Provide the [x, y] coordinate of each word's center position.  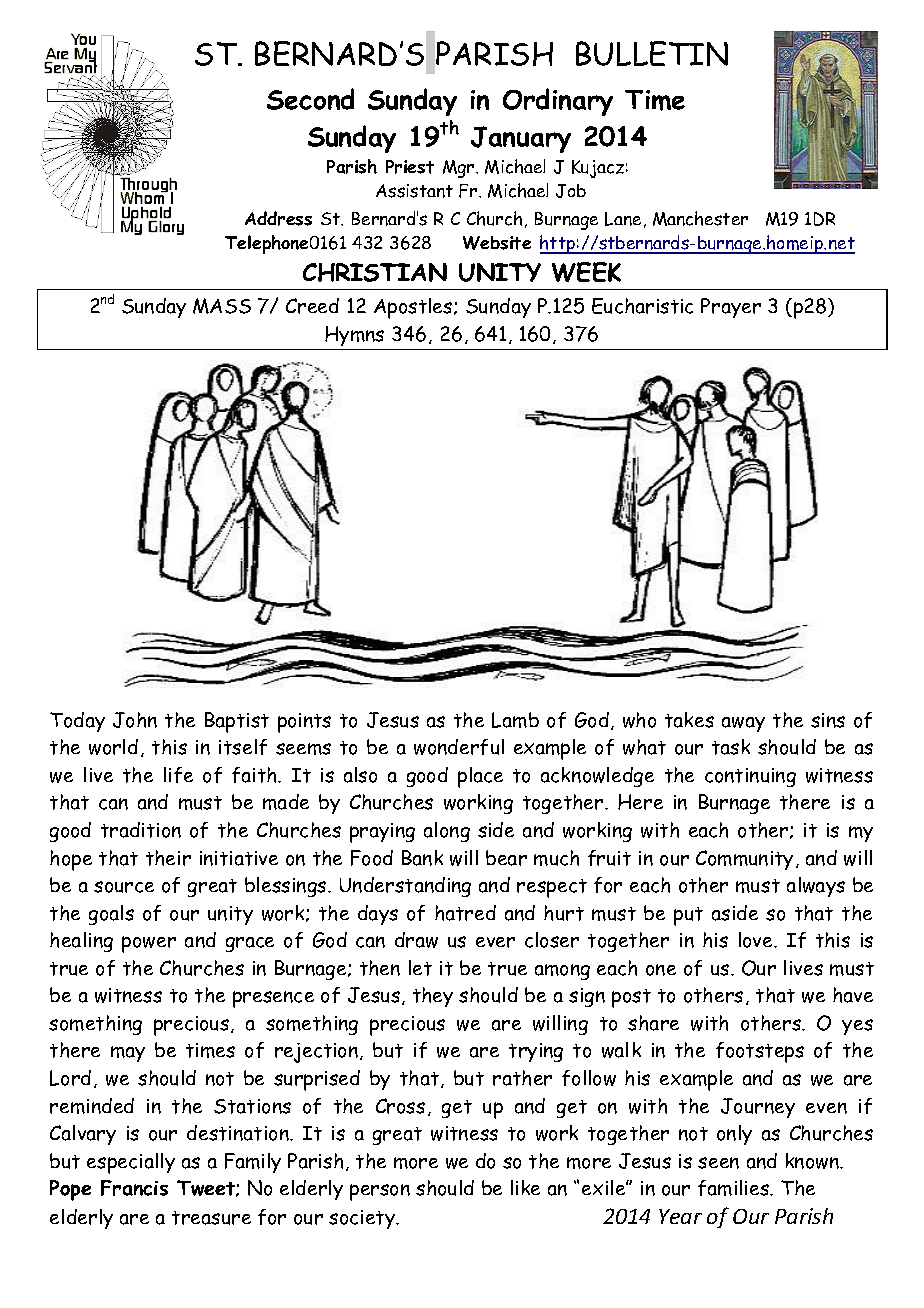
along [447, 832]
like [525, 1187]
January [521, 139]
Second [310, 99]
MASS [222, 306]
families [735, 1188]
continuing [750, 777]
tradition [141, 830]
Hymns [354, 336]
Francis [134, 1188]
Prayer [731, 308]
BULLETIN [652, 53]
